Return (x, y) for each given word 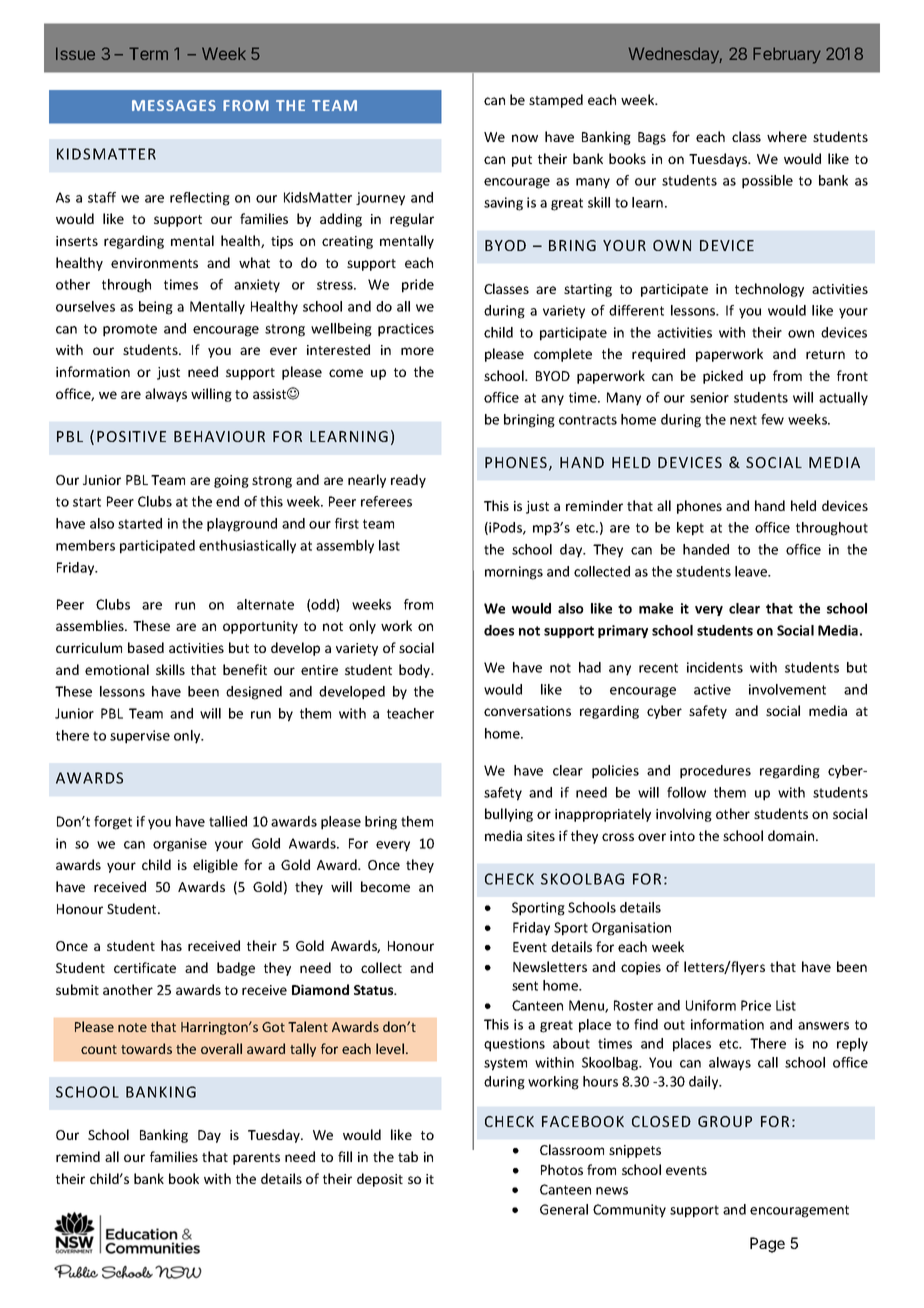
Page (767, 1245)
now (525, 138)
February (787, 55)
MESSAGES (174, 105)
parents (256, 1159)
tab (408, 1156)
